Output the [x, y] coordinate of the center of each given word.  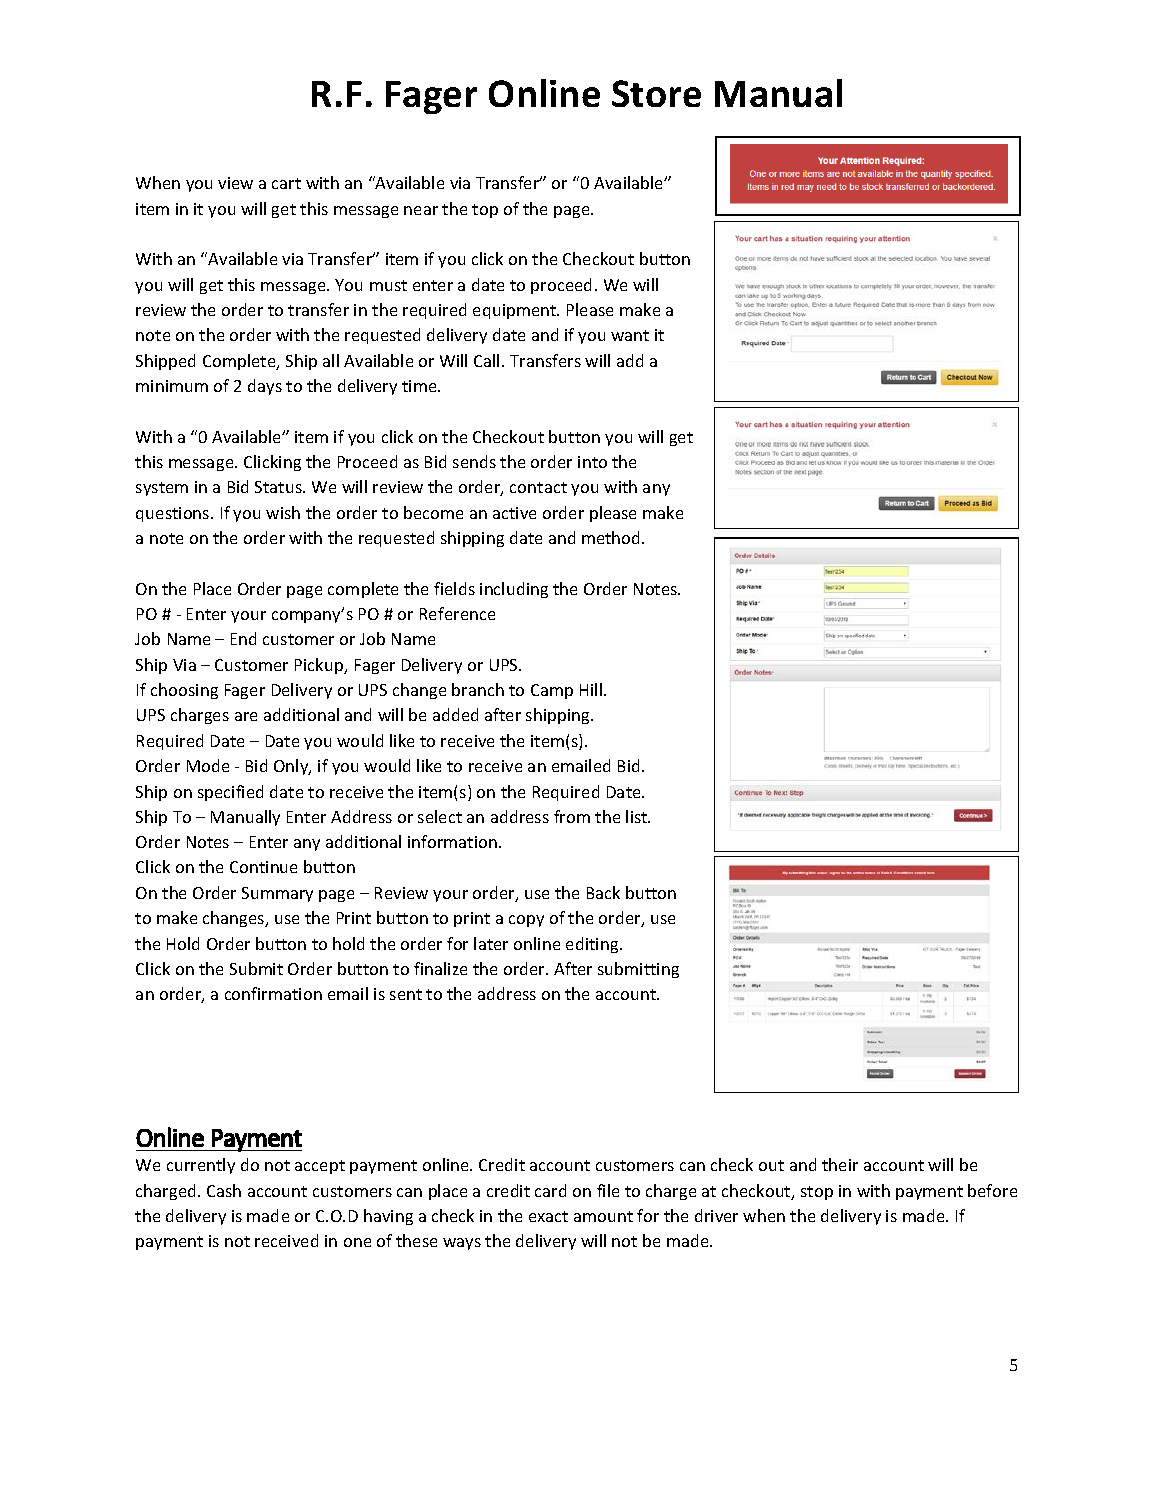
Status [279, 487]
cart [286, 183]
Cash [224, 1190]
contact [538, 487]
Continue [263, 867]
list [638, 816]
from [572, 816]
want [630, 335]
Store [656, 93]
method [612, 537]
